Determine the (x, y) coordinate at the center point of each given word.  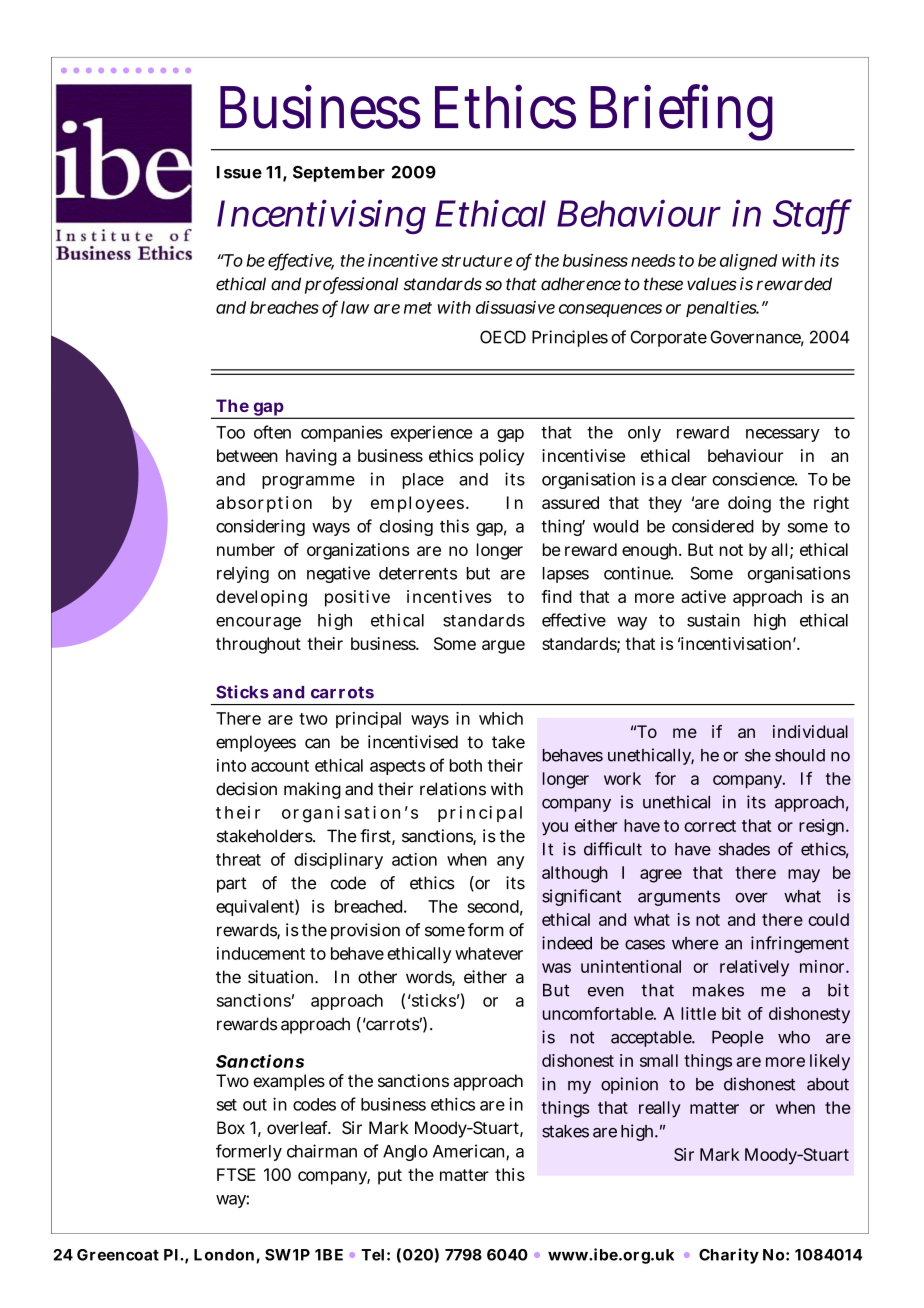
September (339, 174)
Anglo (405, 1153)
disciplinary (338, 861)
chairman (322, 1151)
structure (476, 261)
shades (744, 849)
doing (749, 504)
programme (308, 482)
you (555, 829)
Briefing (681, 112)
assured (570, 502)
